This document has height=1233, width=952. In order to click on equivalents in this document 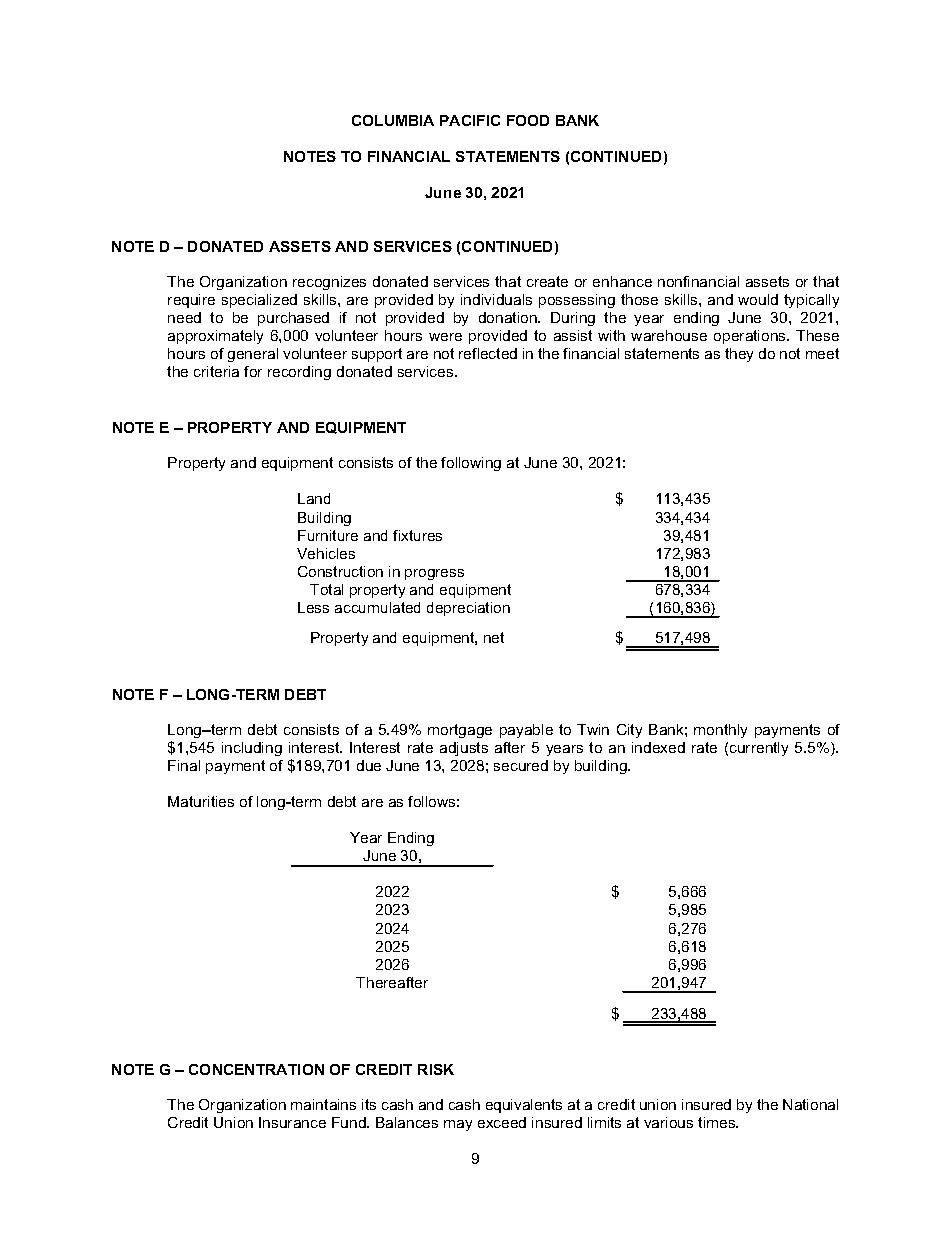, I will do `click(524, 1106)`.
